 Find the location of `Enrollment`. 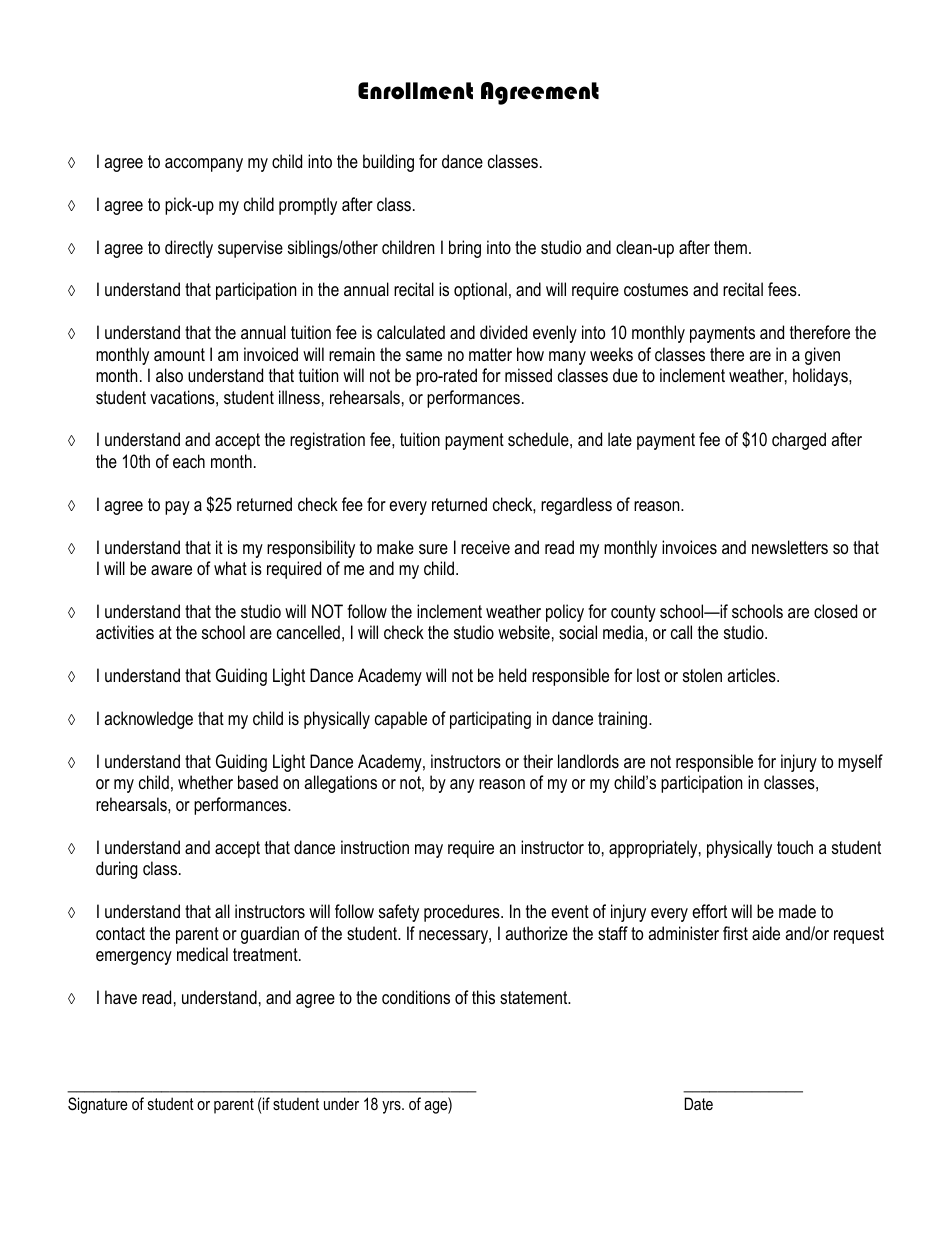

Enrollment is located at coordinates (415, 91).
